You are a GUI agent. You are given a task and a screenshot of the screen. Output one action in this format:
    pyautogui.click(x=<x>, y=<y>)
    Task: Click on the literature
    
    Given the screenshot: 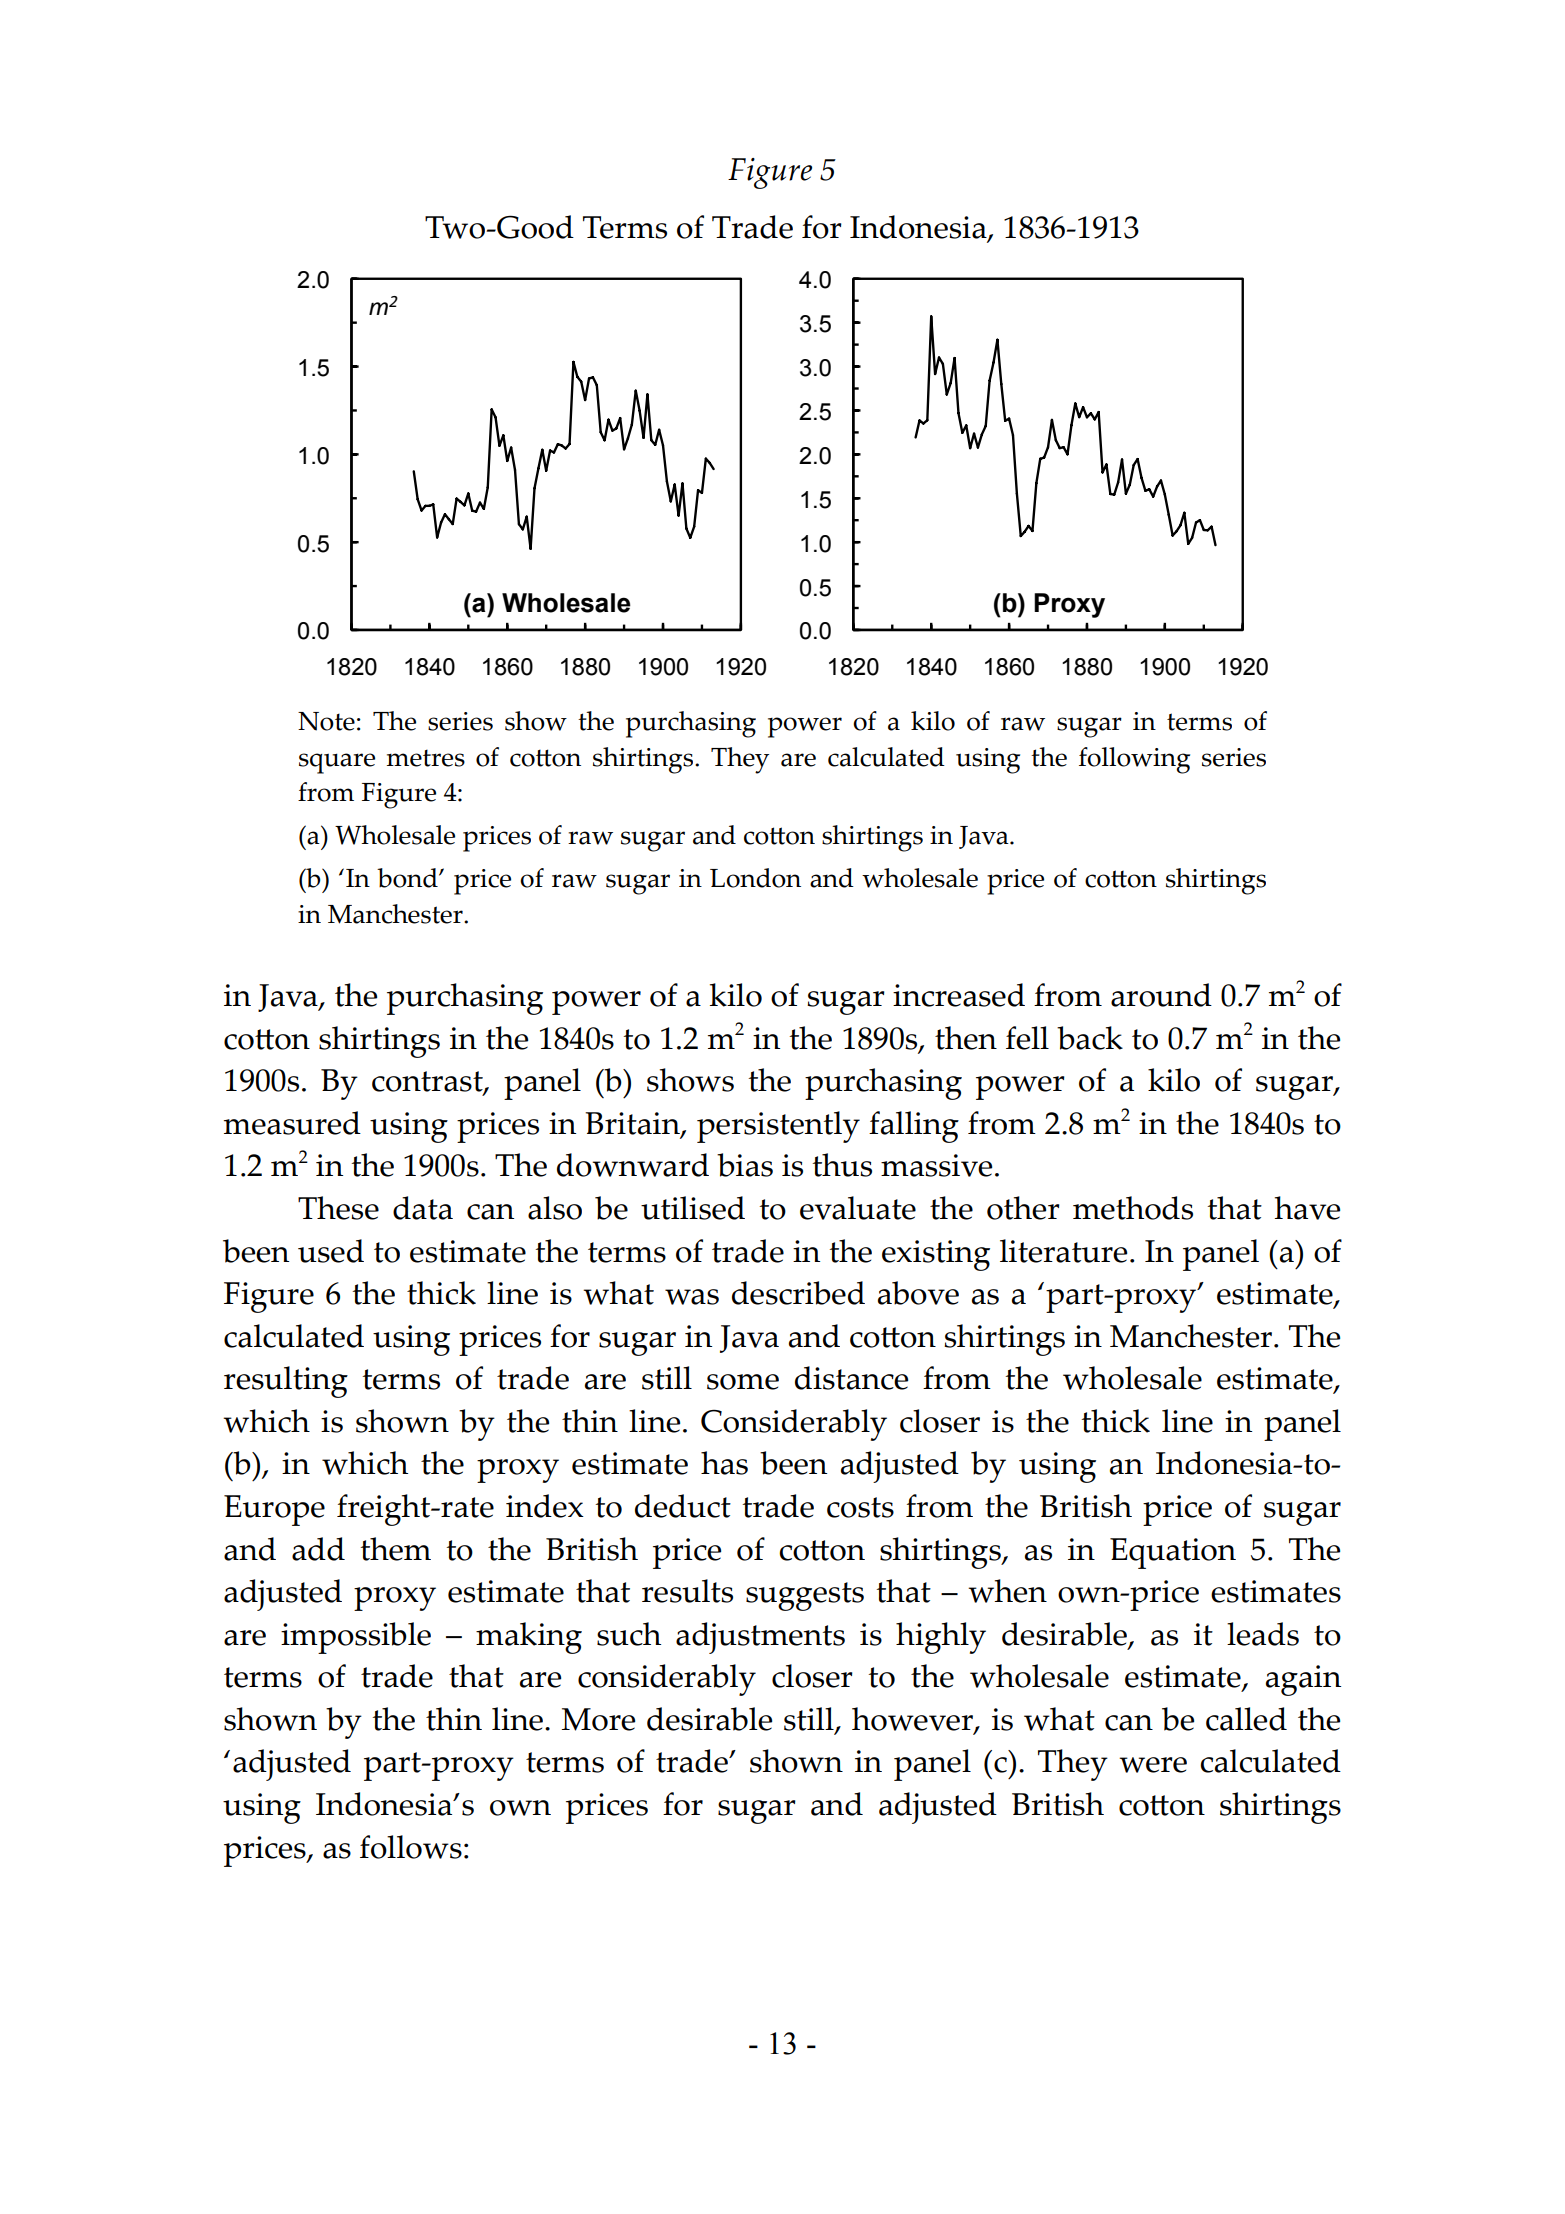 What is the action you would take?
    pyautogui.click(x=1063, y=1251)
